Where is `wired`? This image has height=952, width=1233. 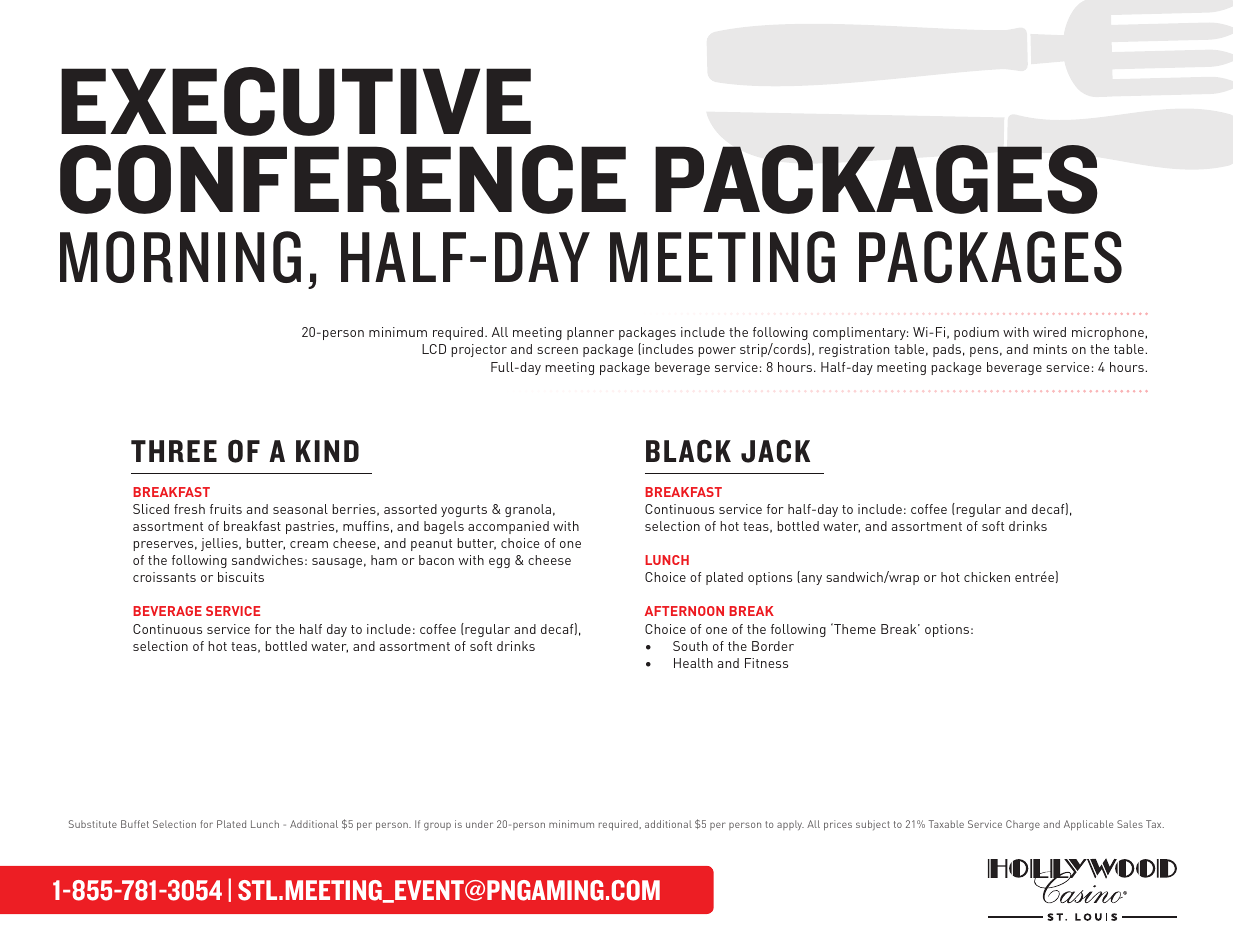 wired is located at coordinates (1049, 332).
